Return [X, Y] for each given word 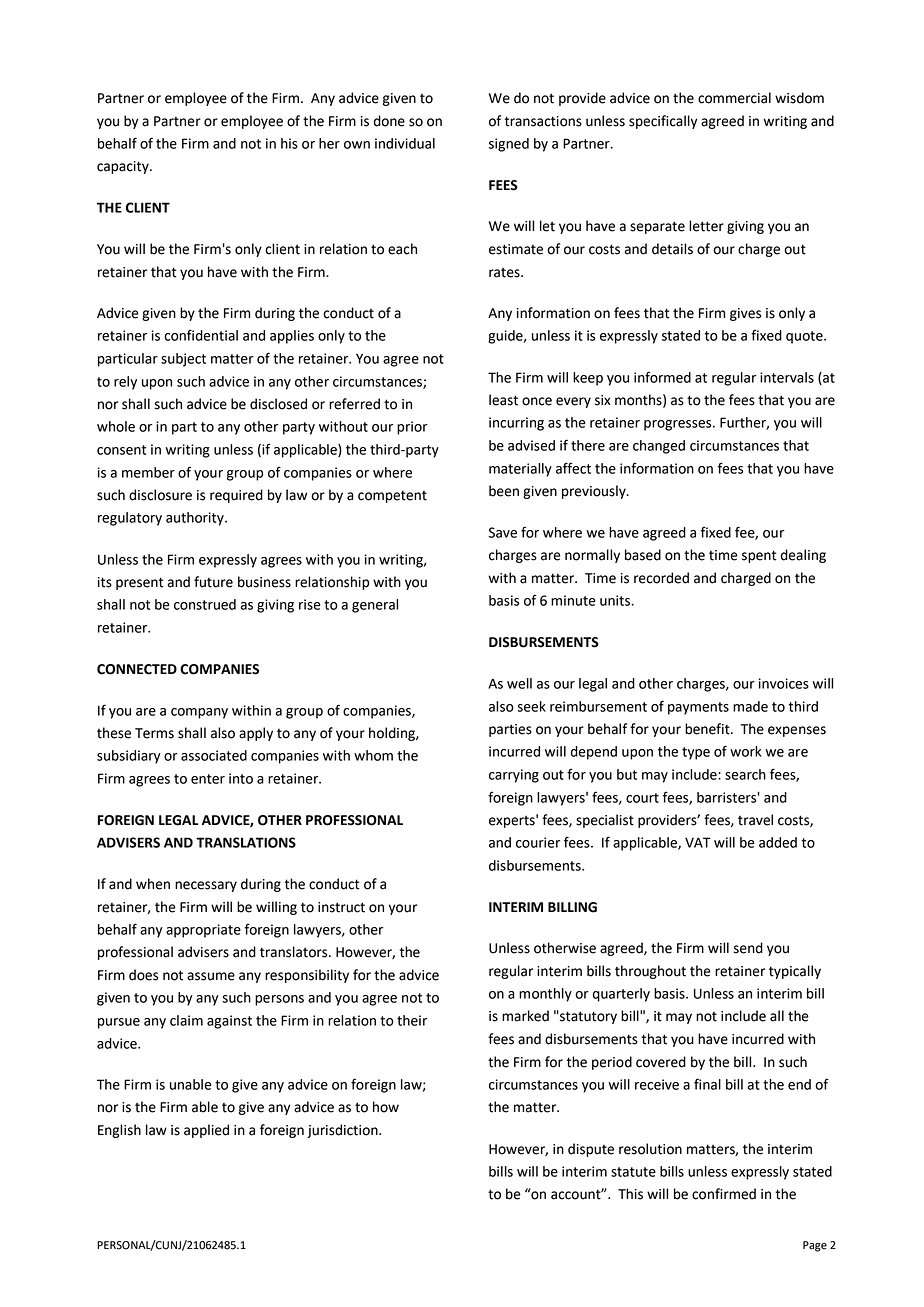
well [519, 683]
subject [183, 360]
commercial [734, 98]
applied [206, 1131]
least [503, 400]
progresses [679, 425]
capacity [124, 167]
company [199, 713]
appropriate [203, 931]
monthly [545, 995]
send [748, 948]
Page [815, 1246]
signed [509, 145]
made [750, 706]
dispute [591, 1150]
